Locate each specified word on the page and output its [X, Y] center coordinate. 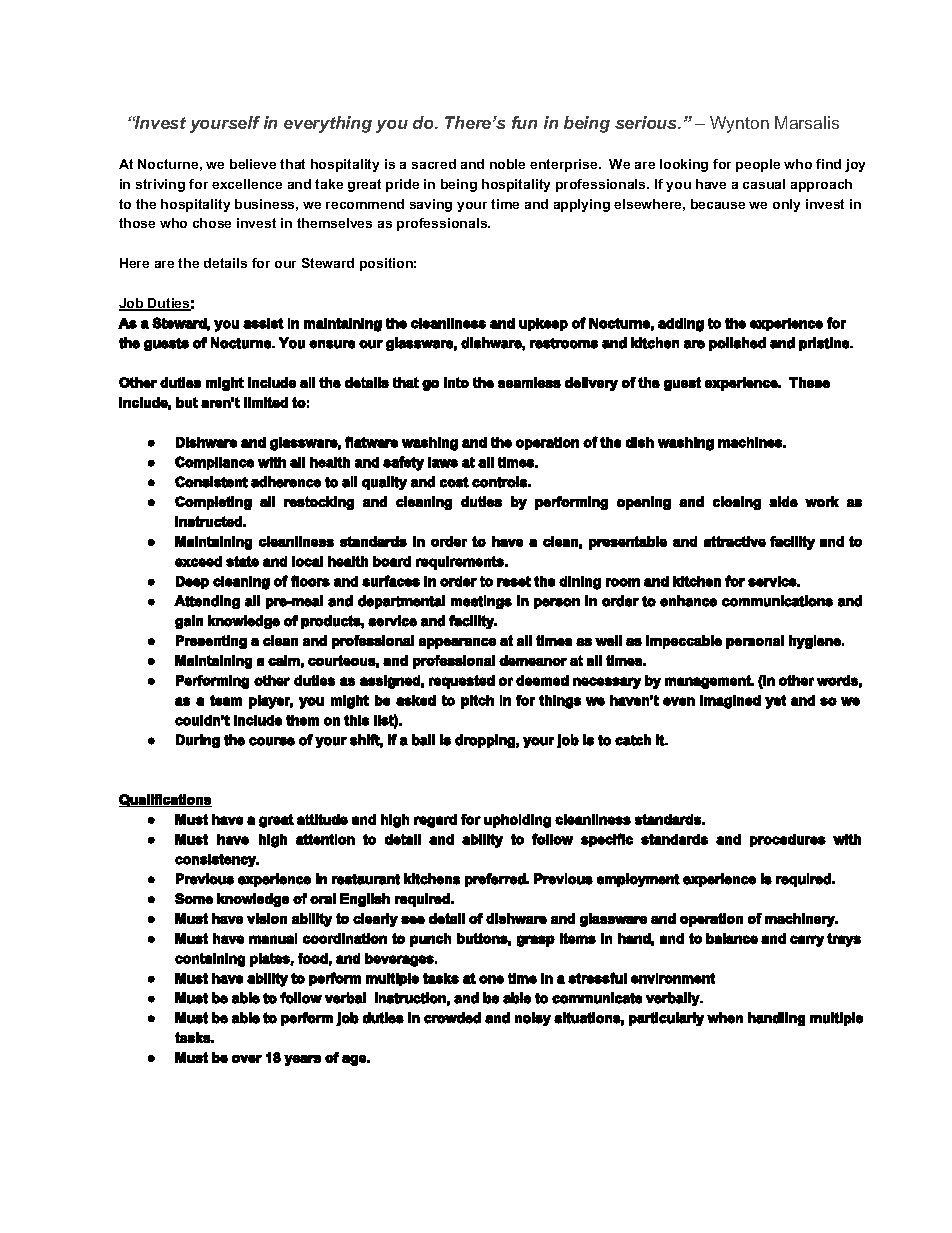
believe [253, 164]
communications [777, 601]
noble [507, 164]
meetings [481, 602]
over [247, 1059]
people [758, 165]
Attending [207, 602]
